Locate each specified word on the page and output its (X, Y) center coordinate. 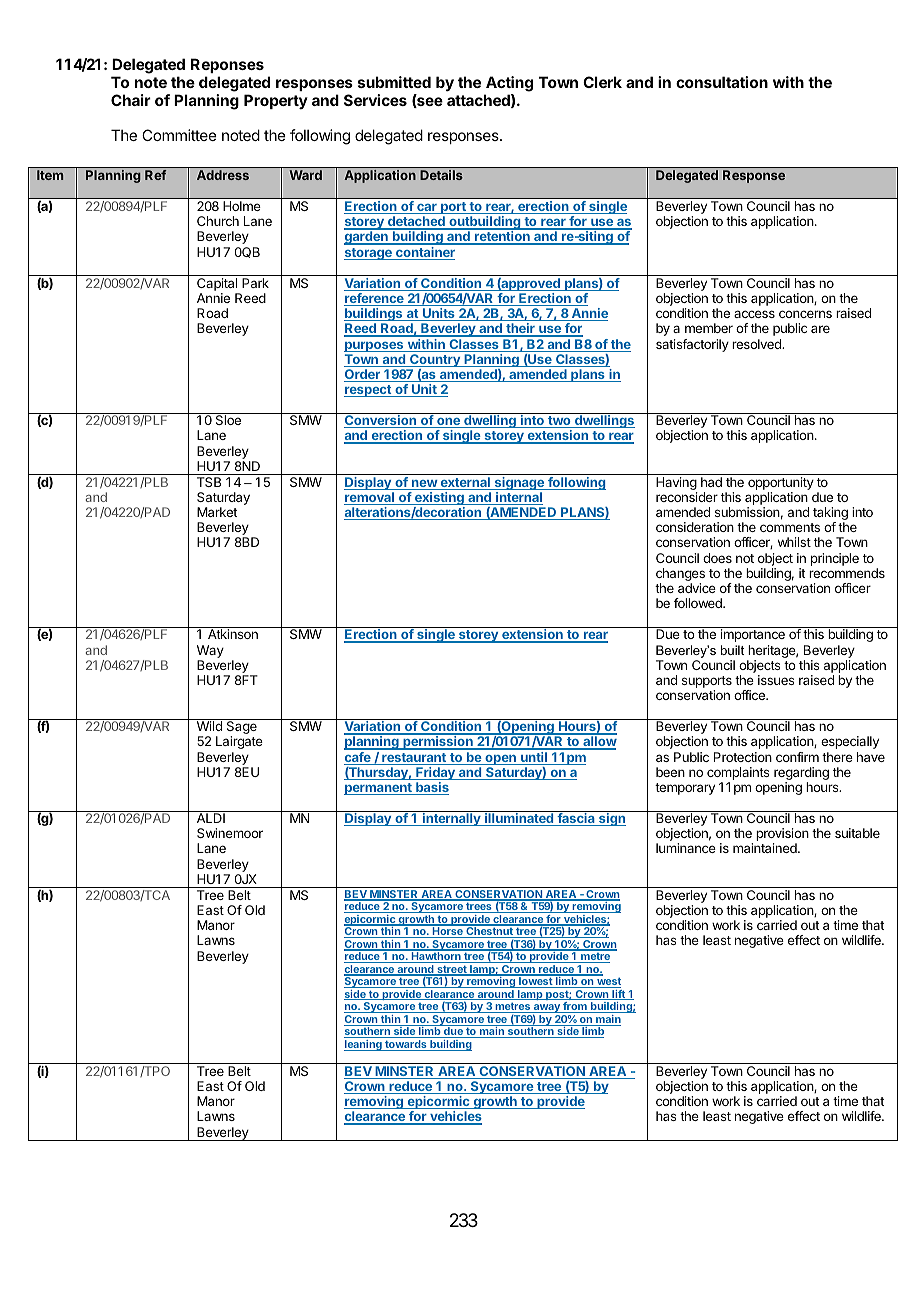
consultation (722, 82)
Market (217, 512)
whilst (794, 542)
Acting (509, 84)
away (547, 1010)
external (465, 483)
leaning (364, 1045)
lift (618, 995)
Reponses (227, 65)
